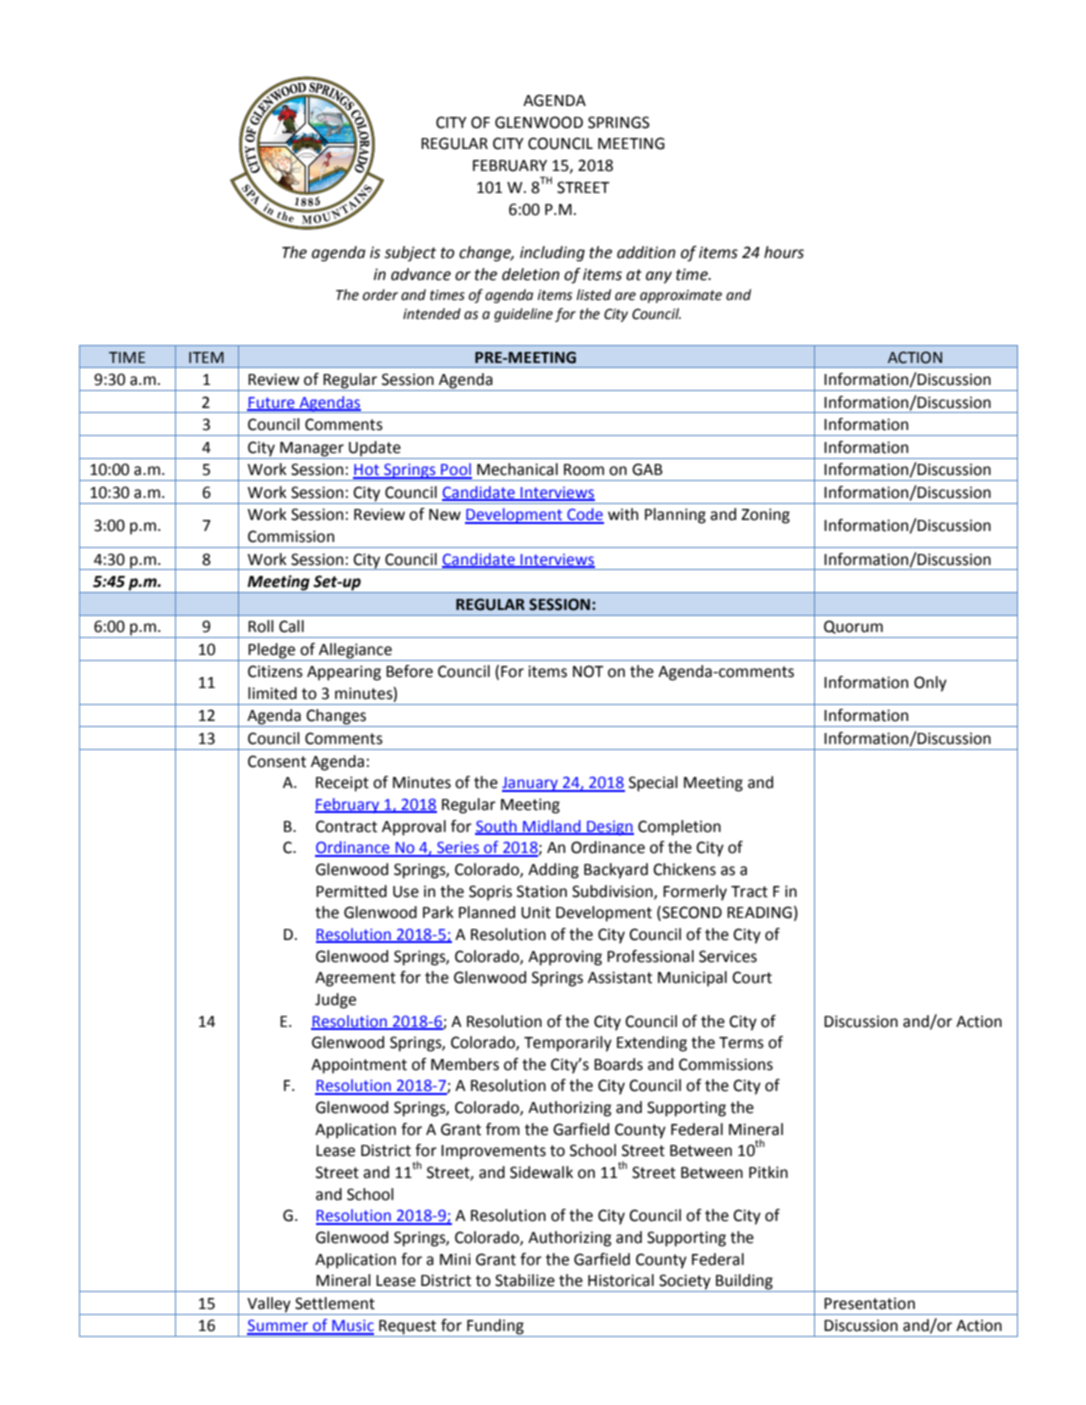 The image size is (1086, 1405). I want to click on Appointment, so click(359, 1066).
